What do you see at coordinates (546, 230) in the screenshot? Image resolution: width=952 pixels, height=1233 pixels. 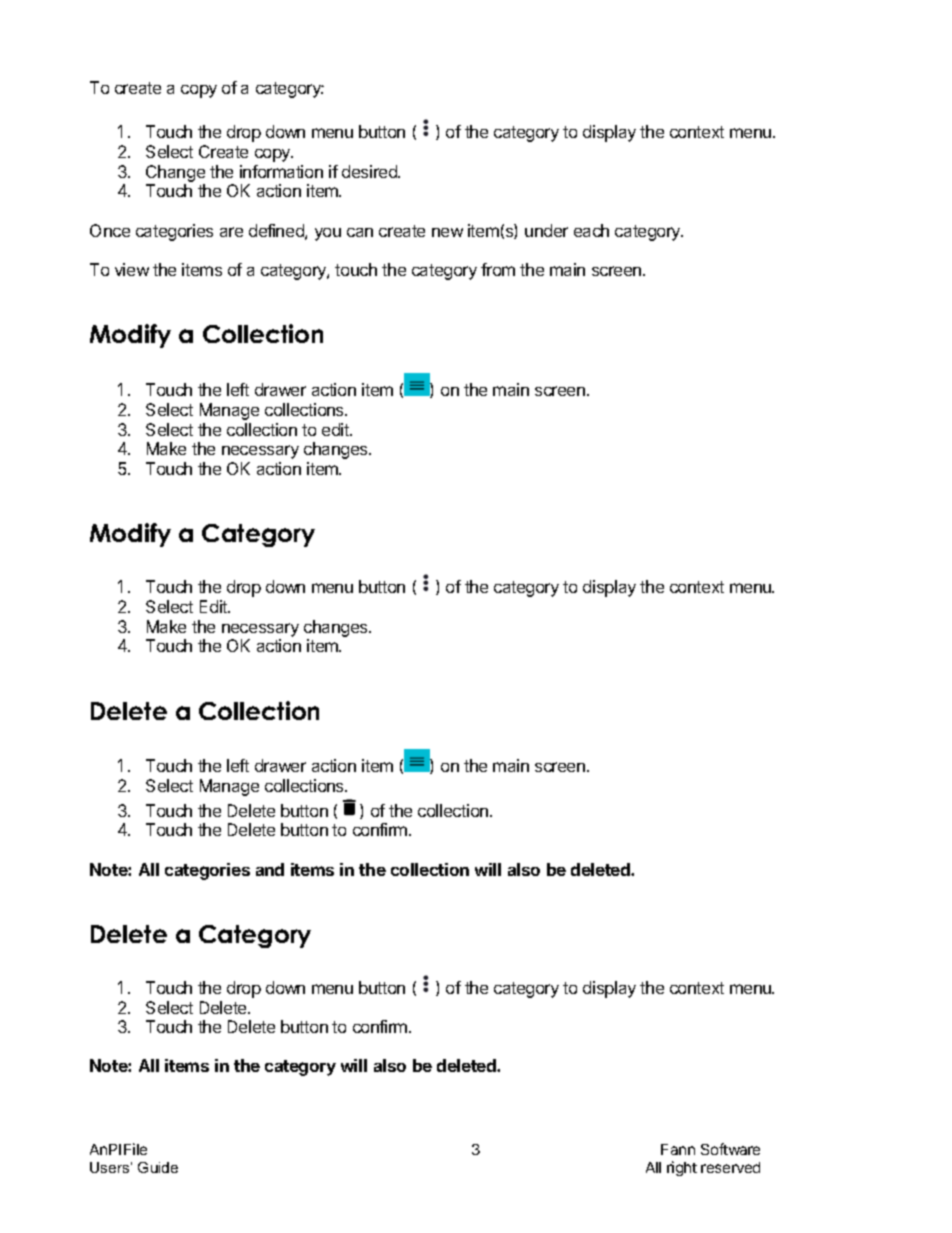 I see `under` at bounding box center [546, 230].
